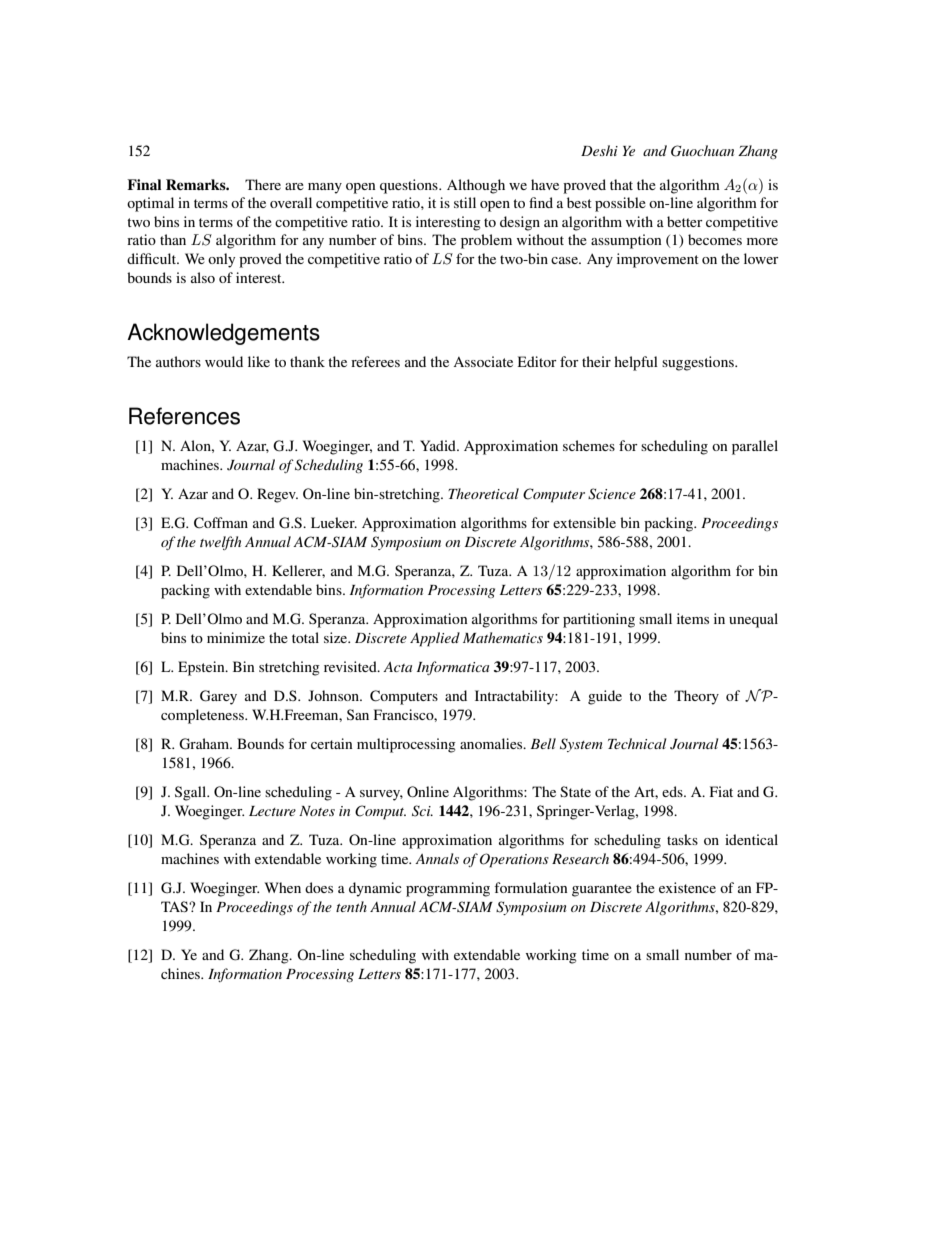 Image resolution: width=952 pixels, height=1233 pixels. What do you see at coordinates (220, 543) in the document?
I see `twelfth` at bounding box center [220, 543].
